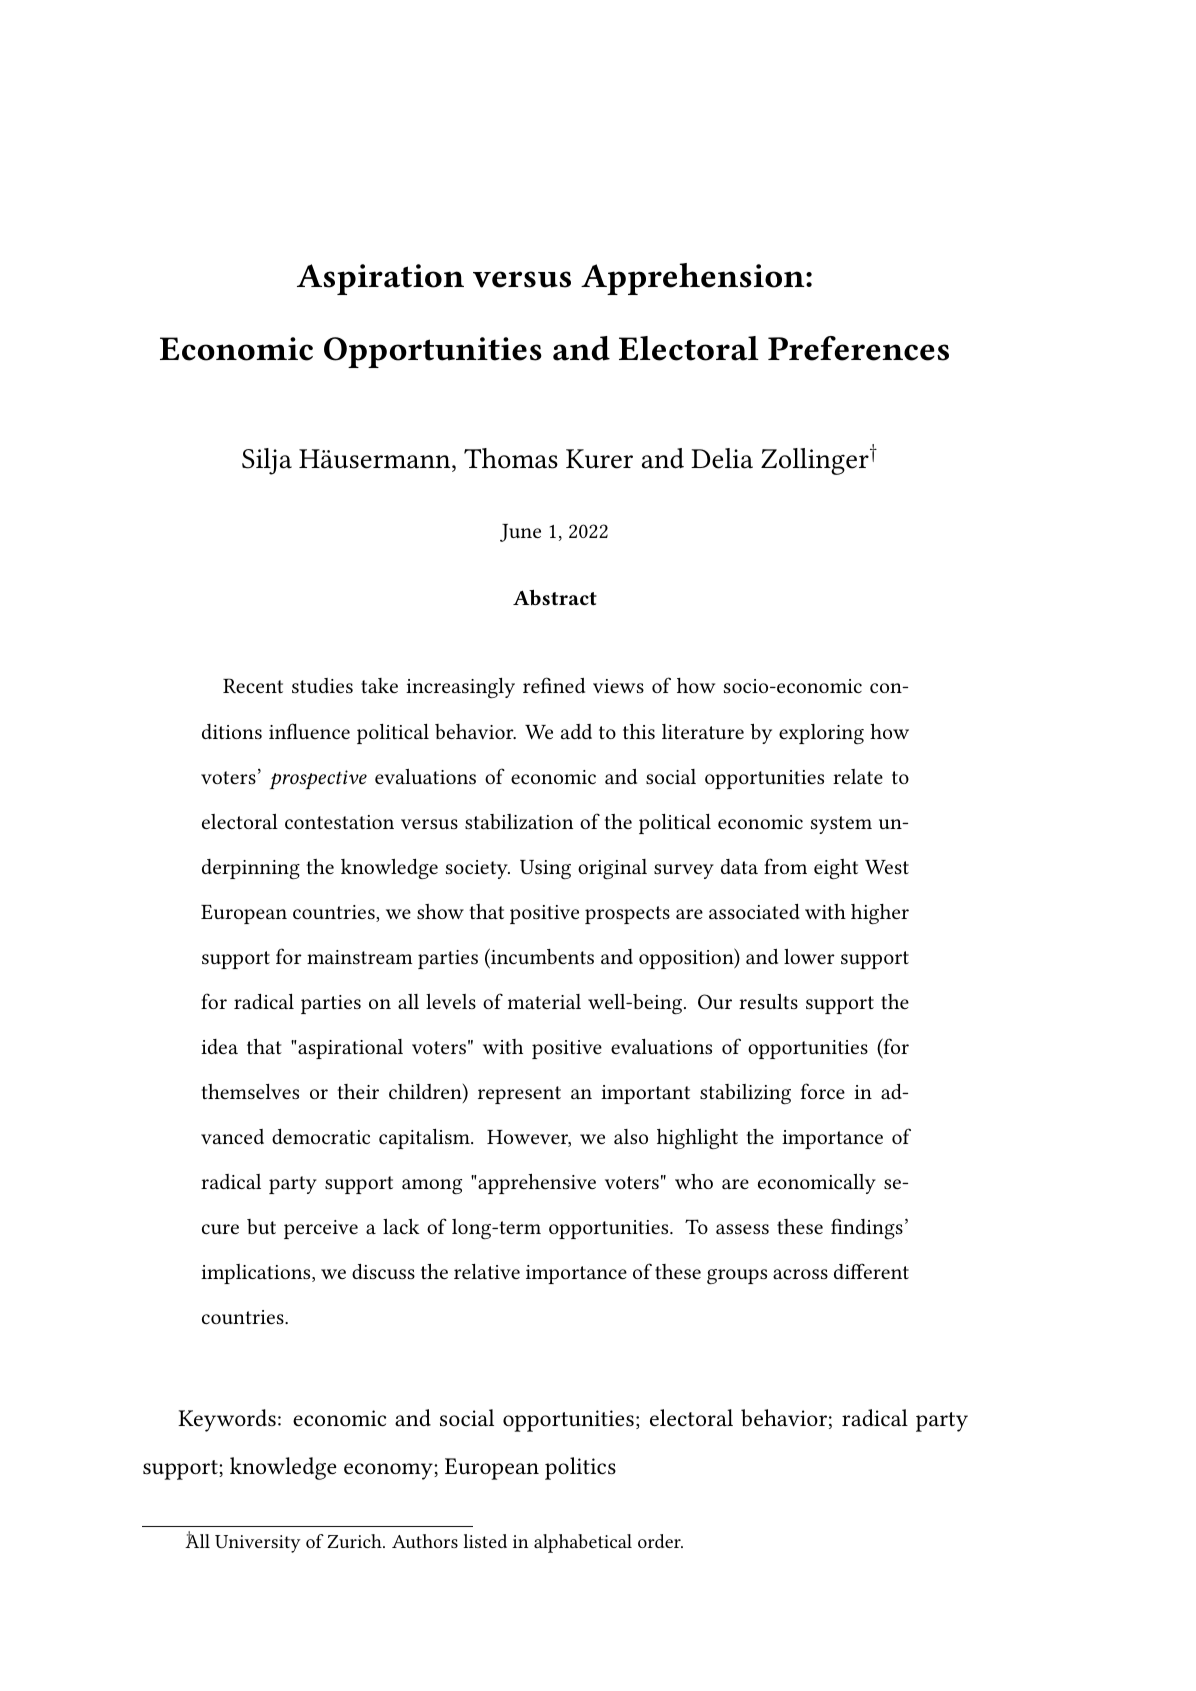 The width and height of the screenshot is (1196, 1691). I want to click on University, so click(258, 1544).
